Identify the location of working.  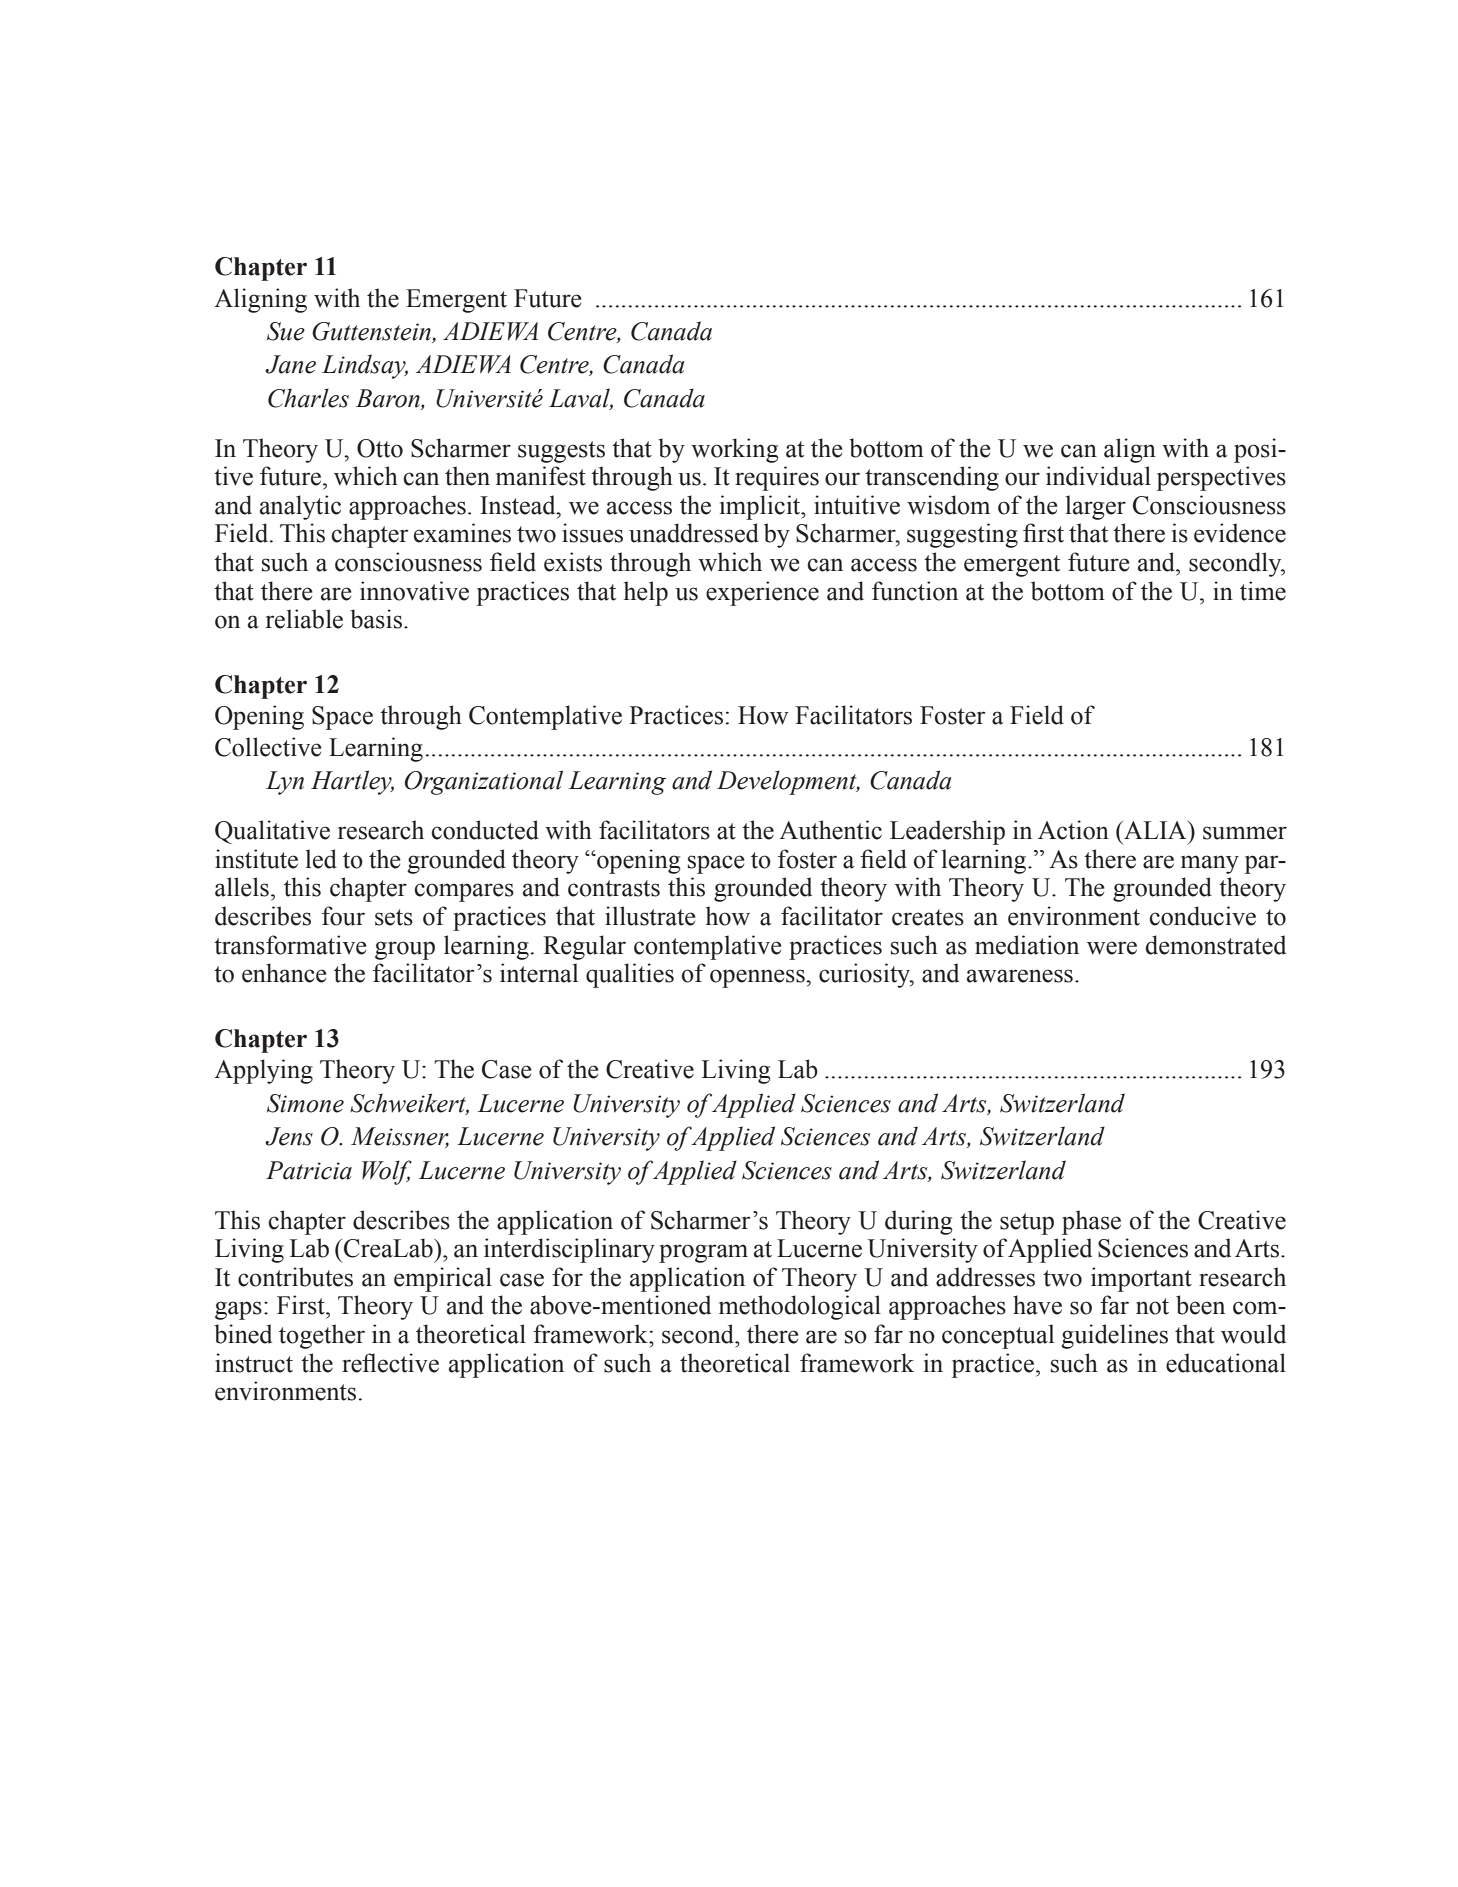
(735, 450).
